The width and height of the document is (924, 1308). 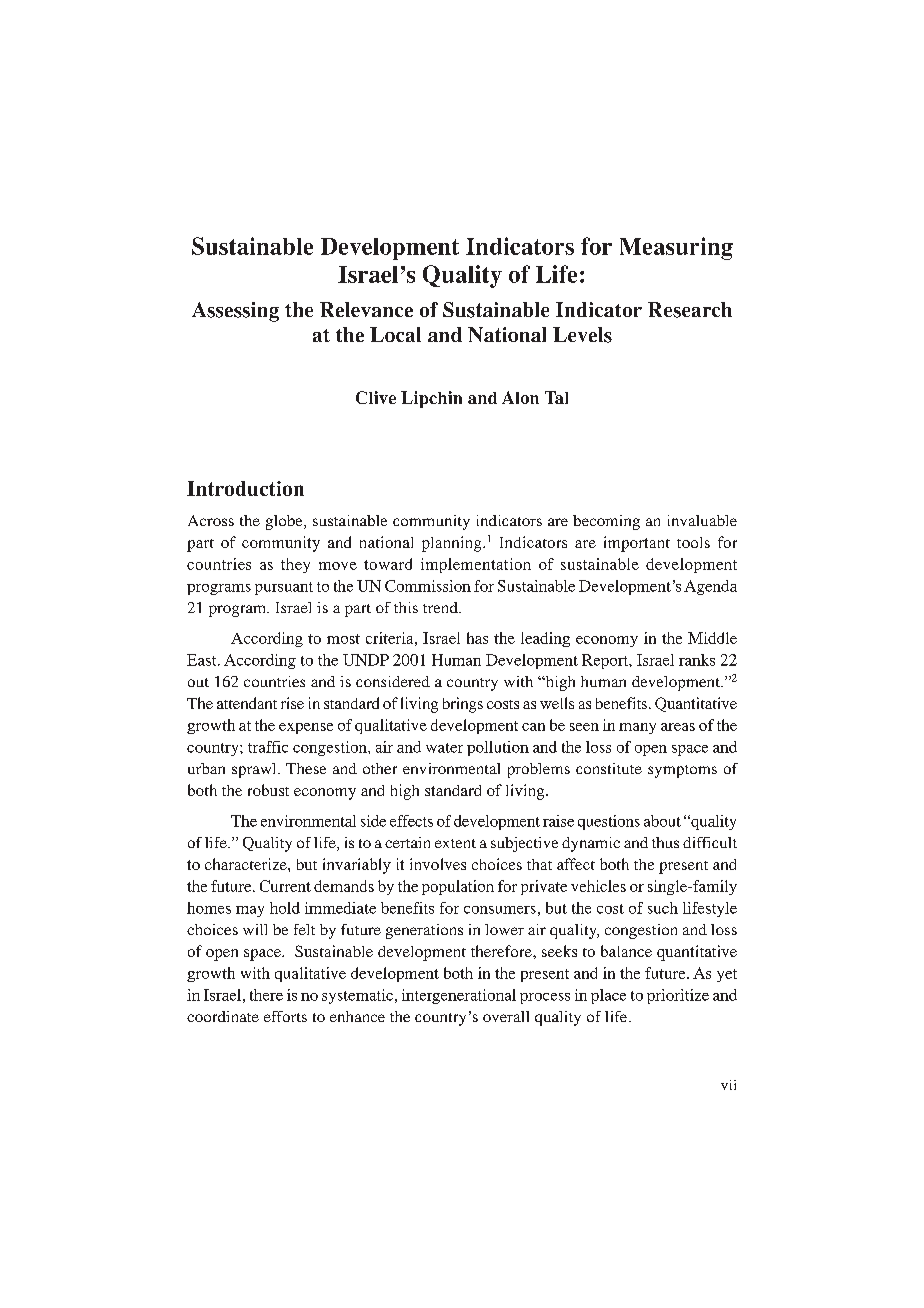 What do you see at coordinates (247, 703) in the document?
I see `attendant` at bounding box center [247, 703].
